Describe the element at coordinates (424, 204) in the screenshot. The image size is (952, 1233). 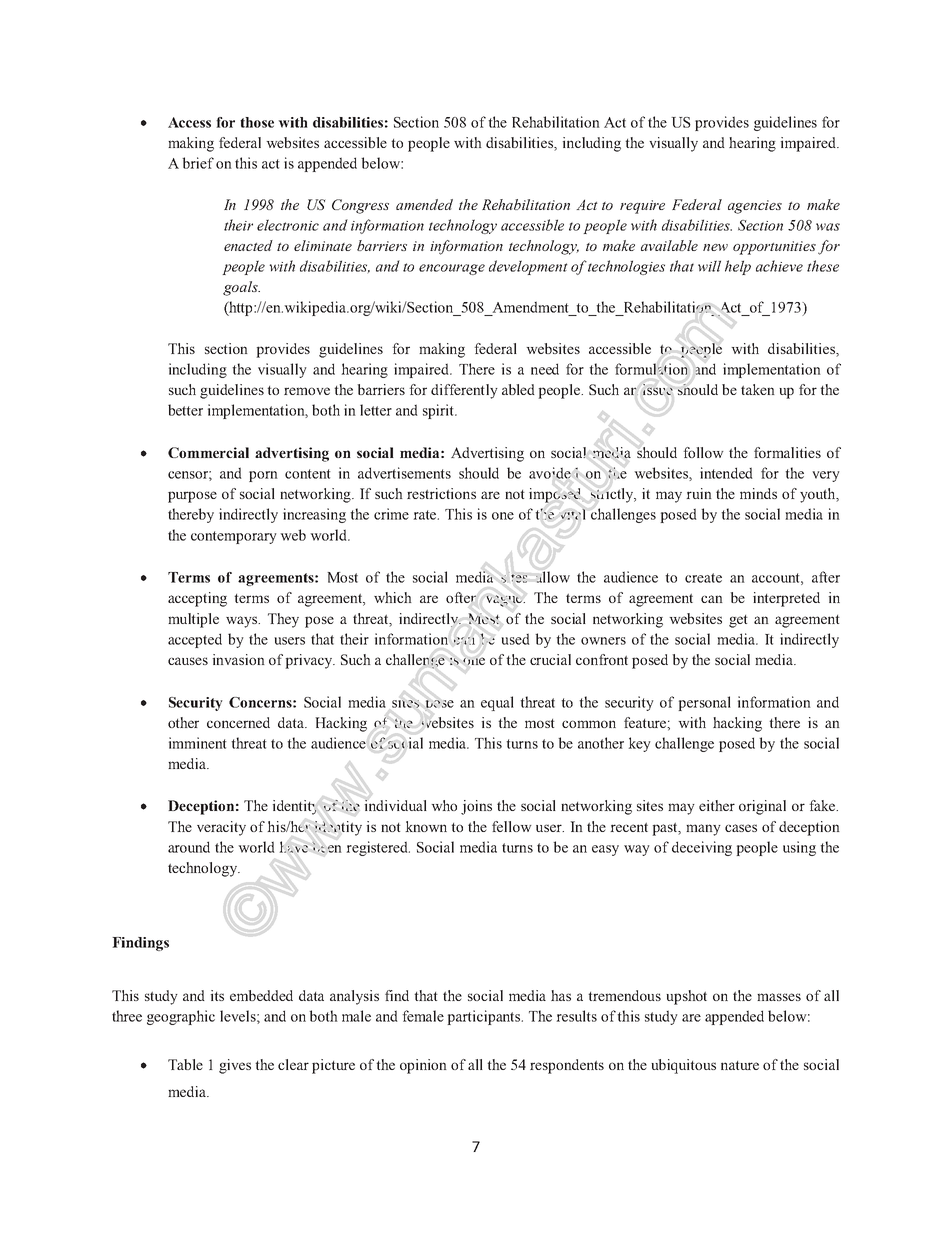
I see `amended` at that location.
